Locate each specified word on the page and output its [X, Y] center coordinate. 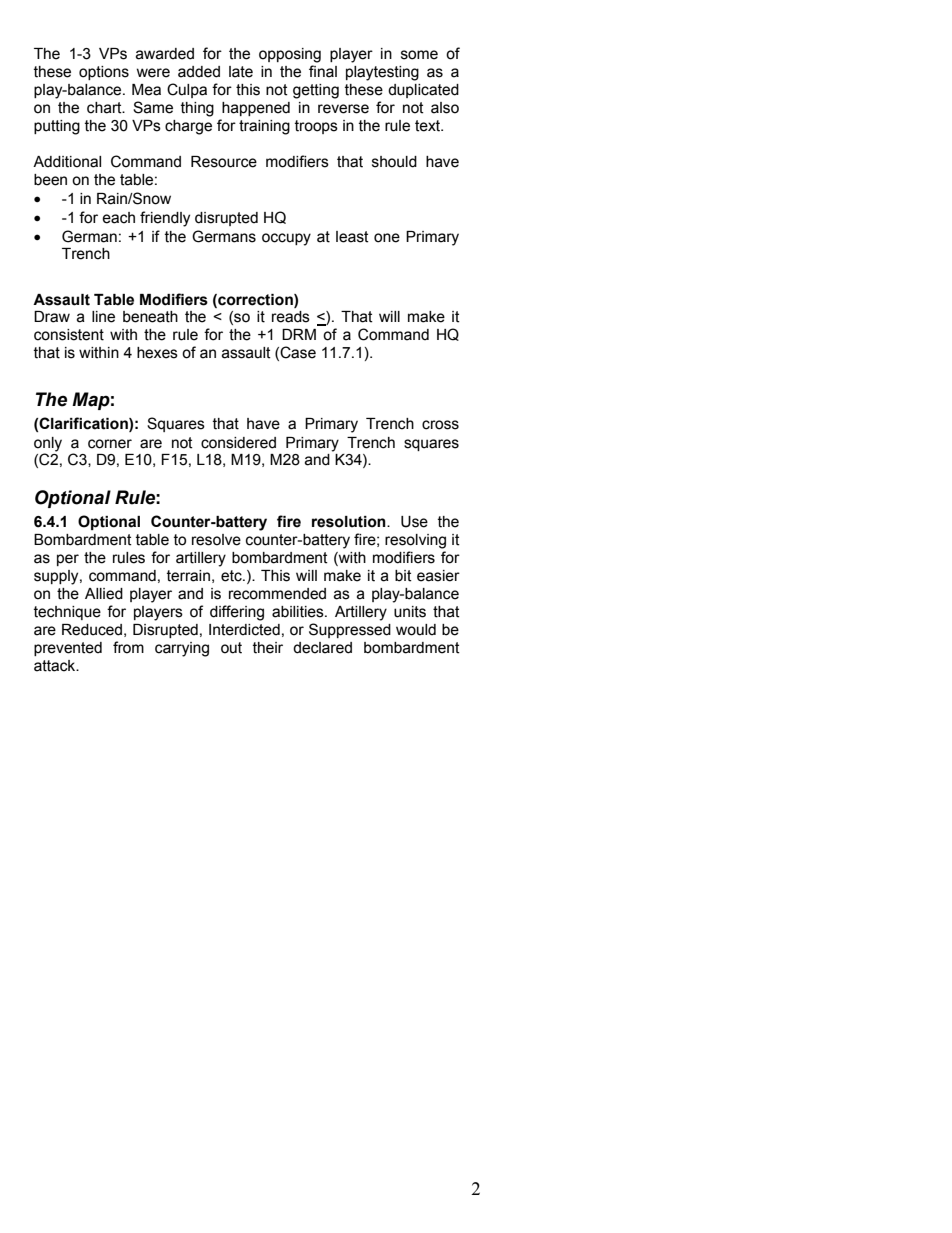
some [419, 55]
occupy [286, 239]
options [104, 73]
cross [440, 425]
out [231, 648]
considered [238, 443]
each [118, 218]
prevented [68, 649]
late [241, 72]
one [387, 238]
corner [110, 444]
